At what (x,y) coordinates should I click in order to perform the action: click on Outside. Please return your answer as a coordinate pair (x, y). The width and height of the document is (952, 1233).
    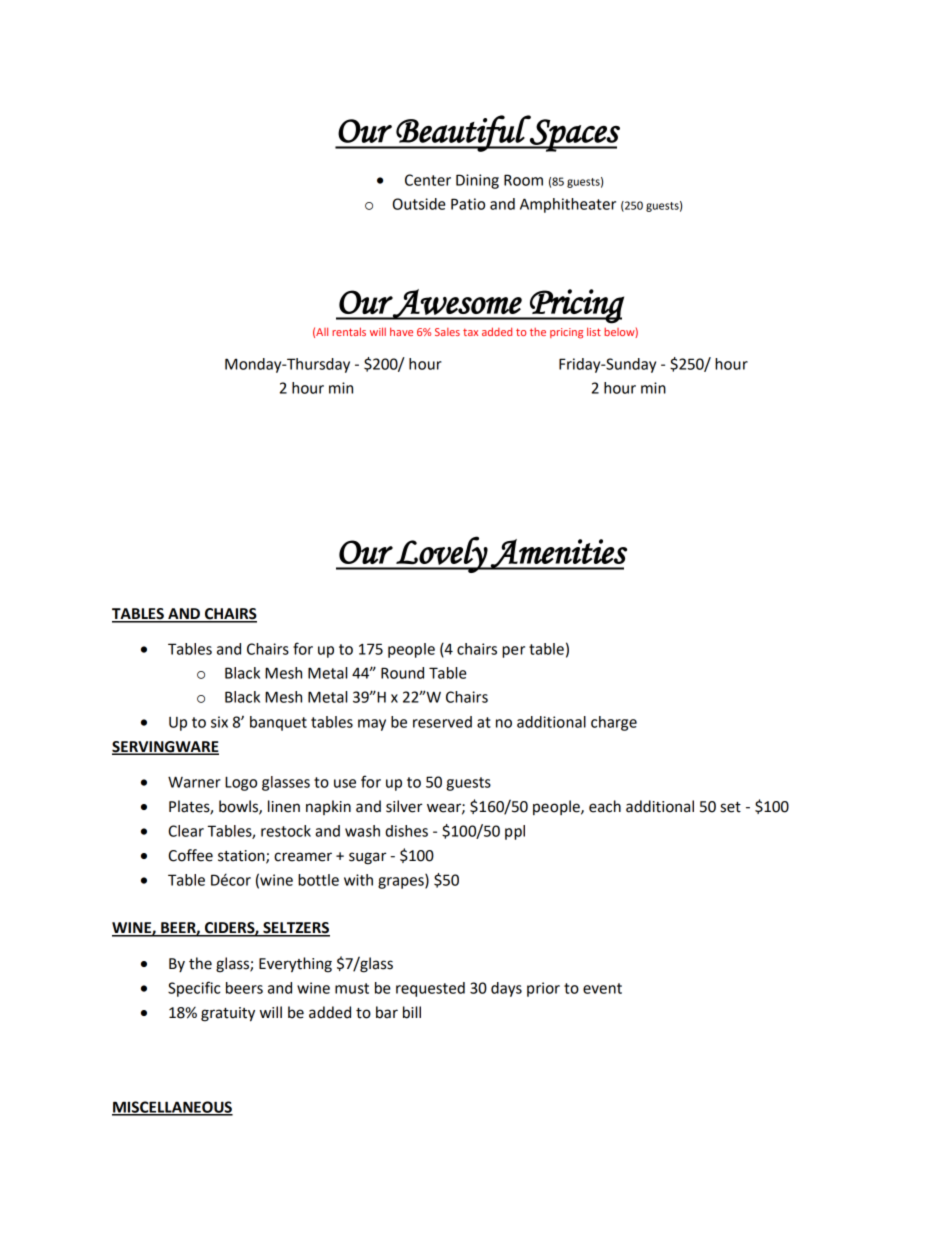
    Looking at the image, I should click on (419, 204).
